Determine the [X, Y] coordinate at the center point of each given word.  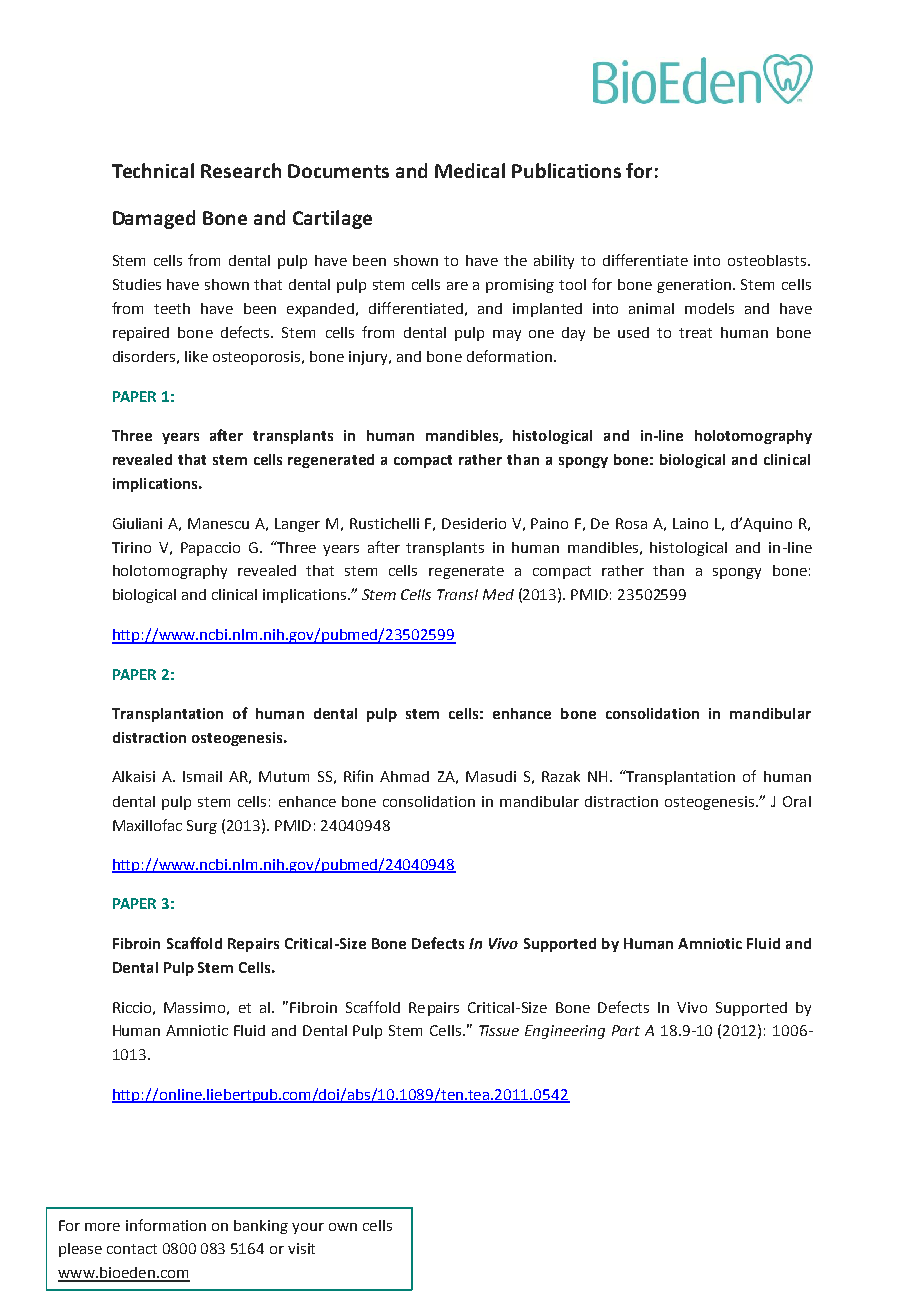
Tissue [499, 1030]
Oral [797, 801]
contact [132, 1249]
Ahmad [404, 776]
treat [695, 333]
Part [626, 1030]
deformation [509, 356]
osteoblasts [768, 260]
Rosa [631, 523]
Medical [470, 170]
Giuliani [137, 523]
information [166, 1225]
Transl [457, 594]
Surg [202, 827]
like [196, 356]
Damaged [154, 219]
